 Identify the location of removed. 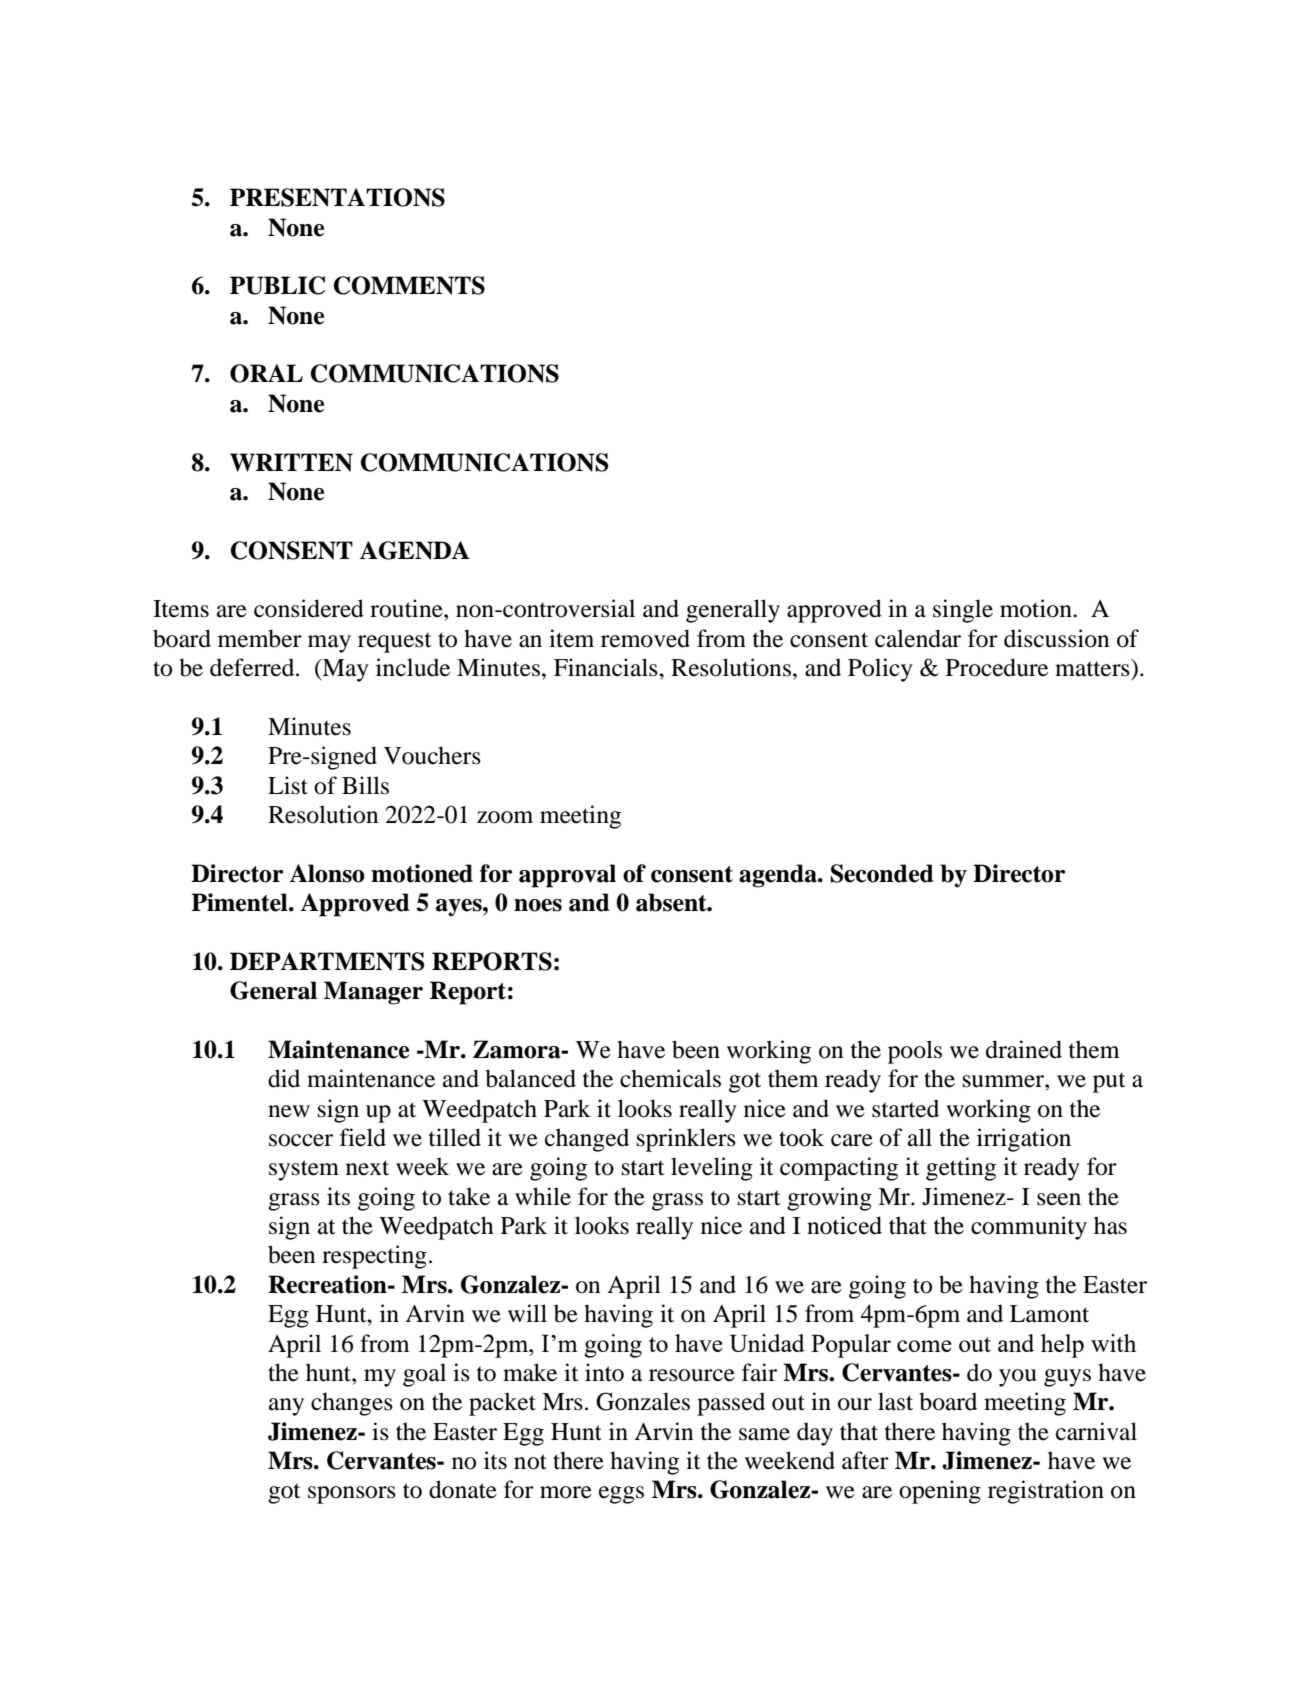
(645, 638).
